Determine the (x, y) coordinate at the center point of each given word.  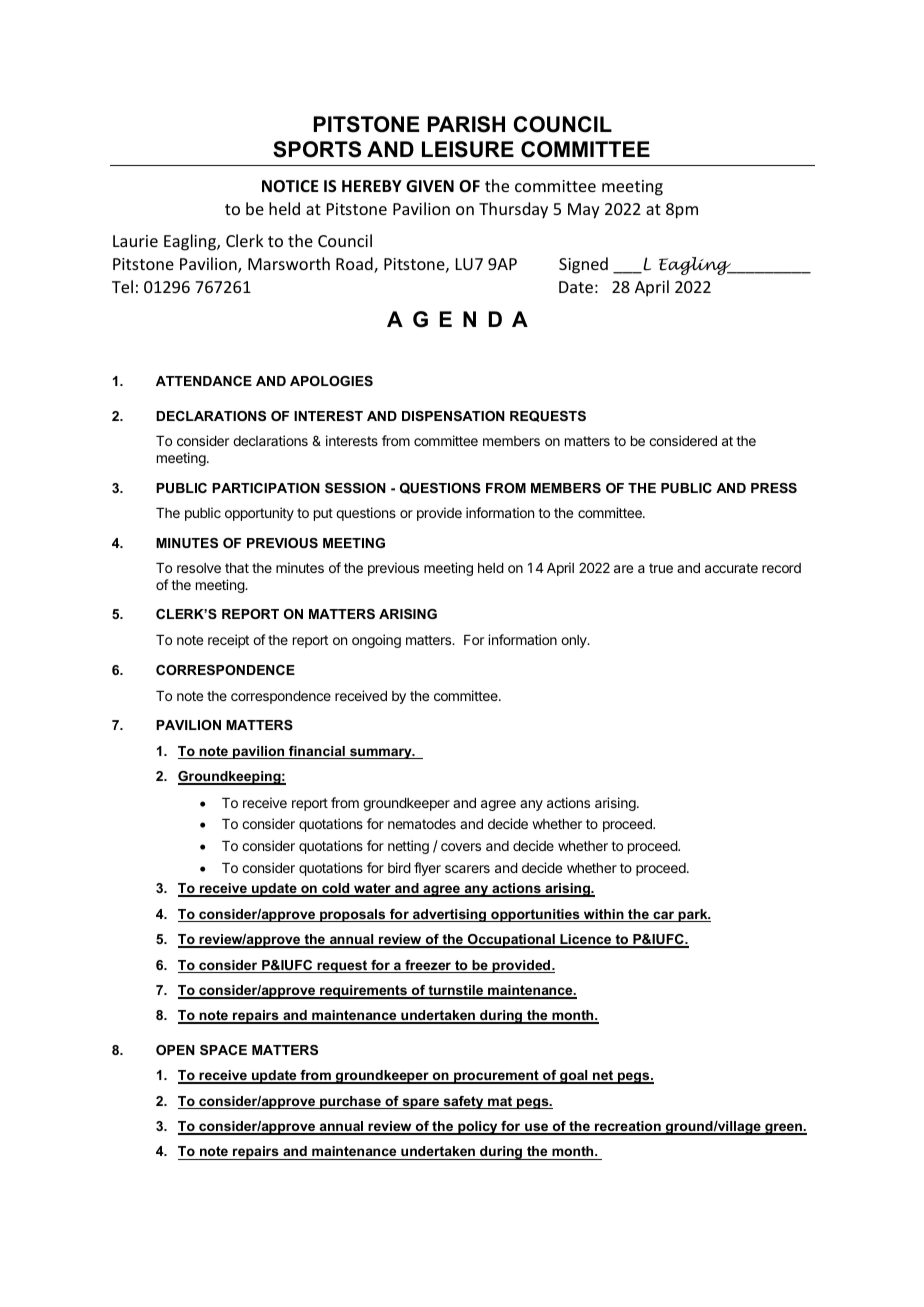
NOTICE (290, 186)
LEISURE (468, 149)
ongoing (376, 641)
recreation (628, 1127)
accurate (731, 568)
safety (463, 1102)
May (584, 211)
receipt (228, 641)
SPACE (223, 1050)
